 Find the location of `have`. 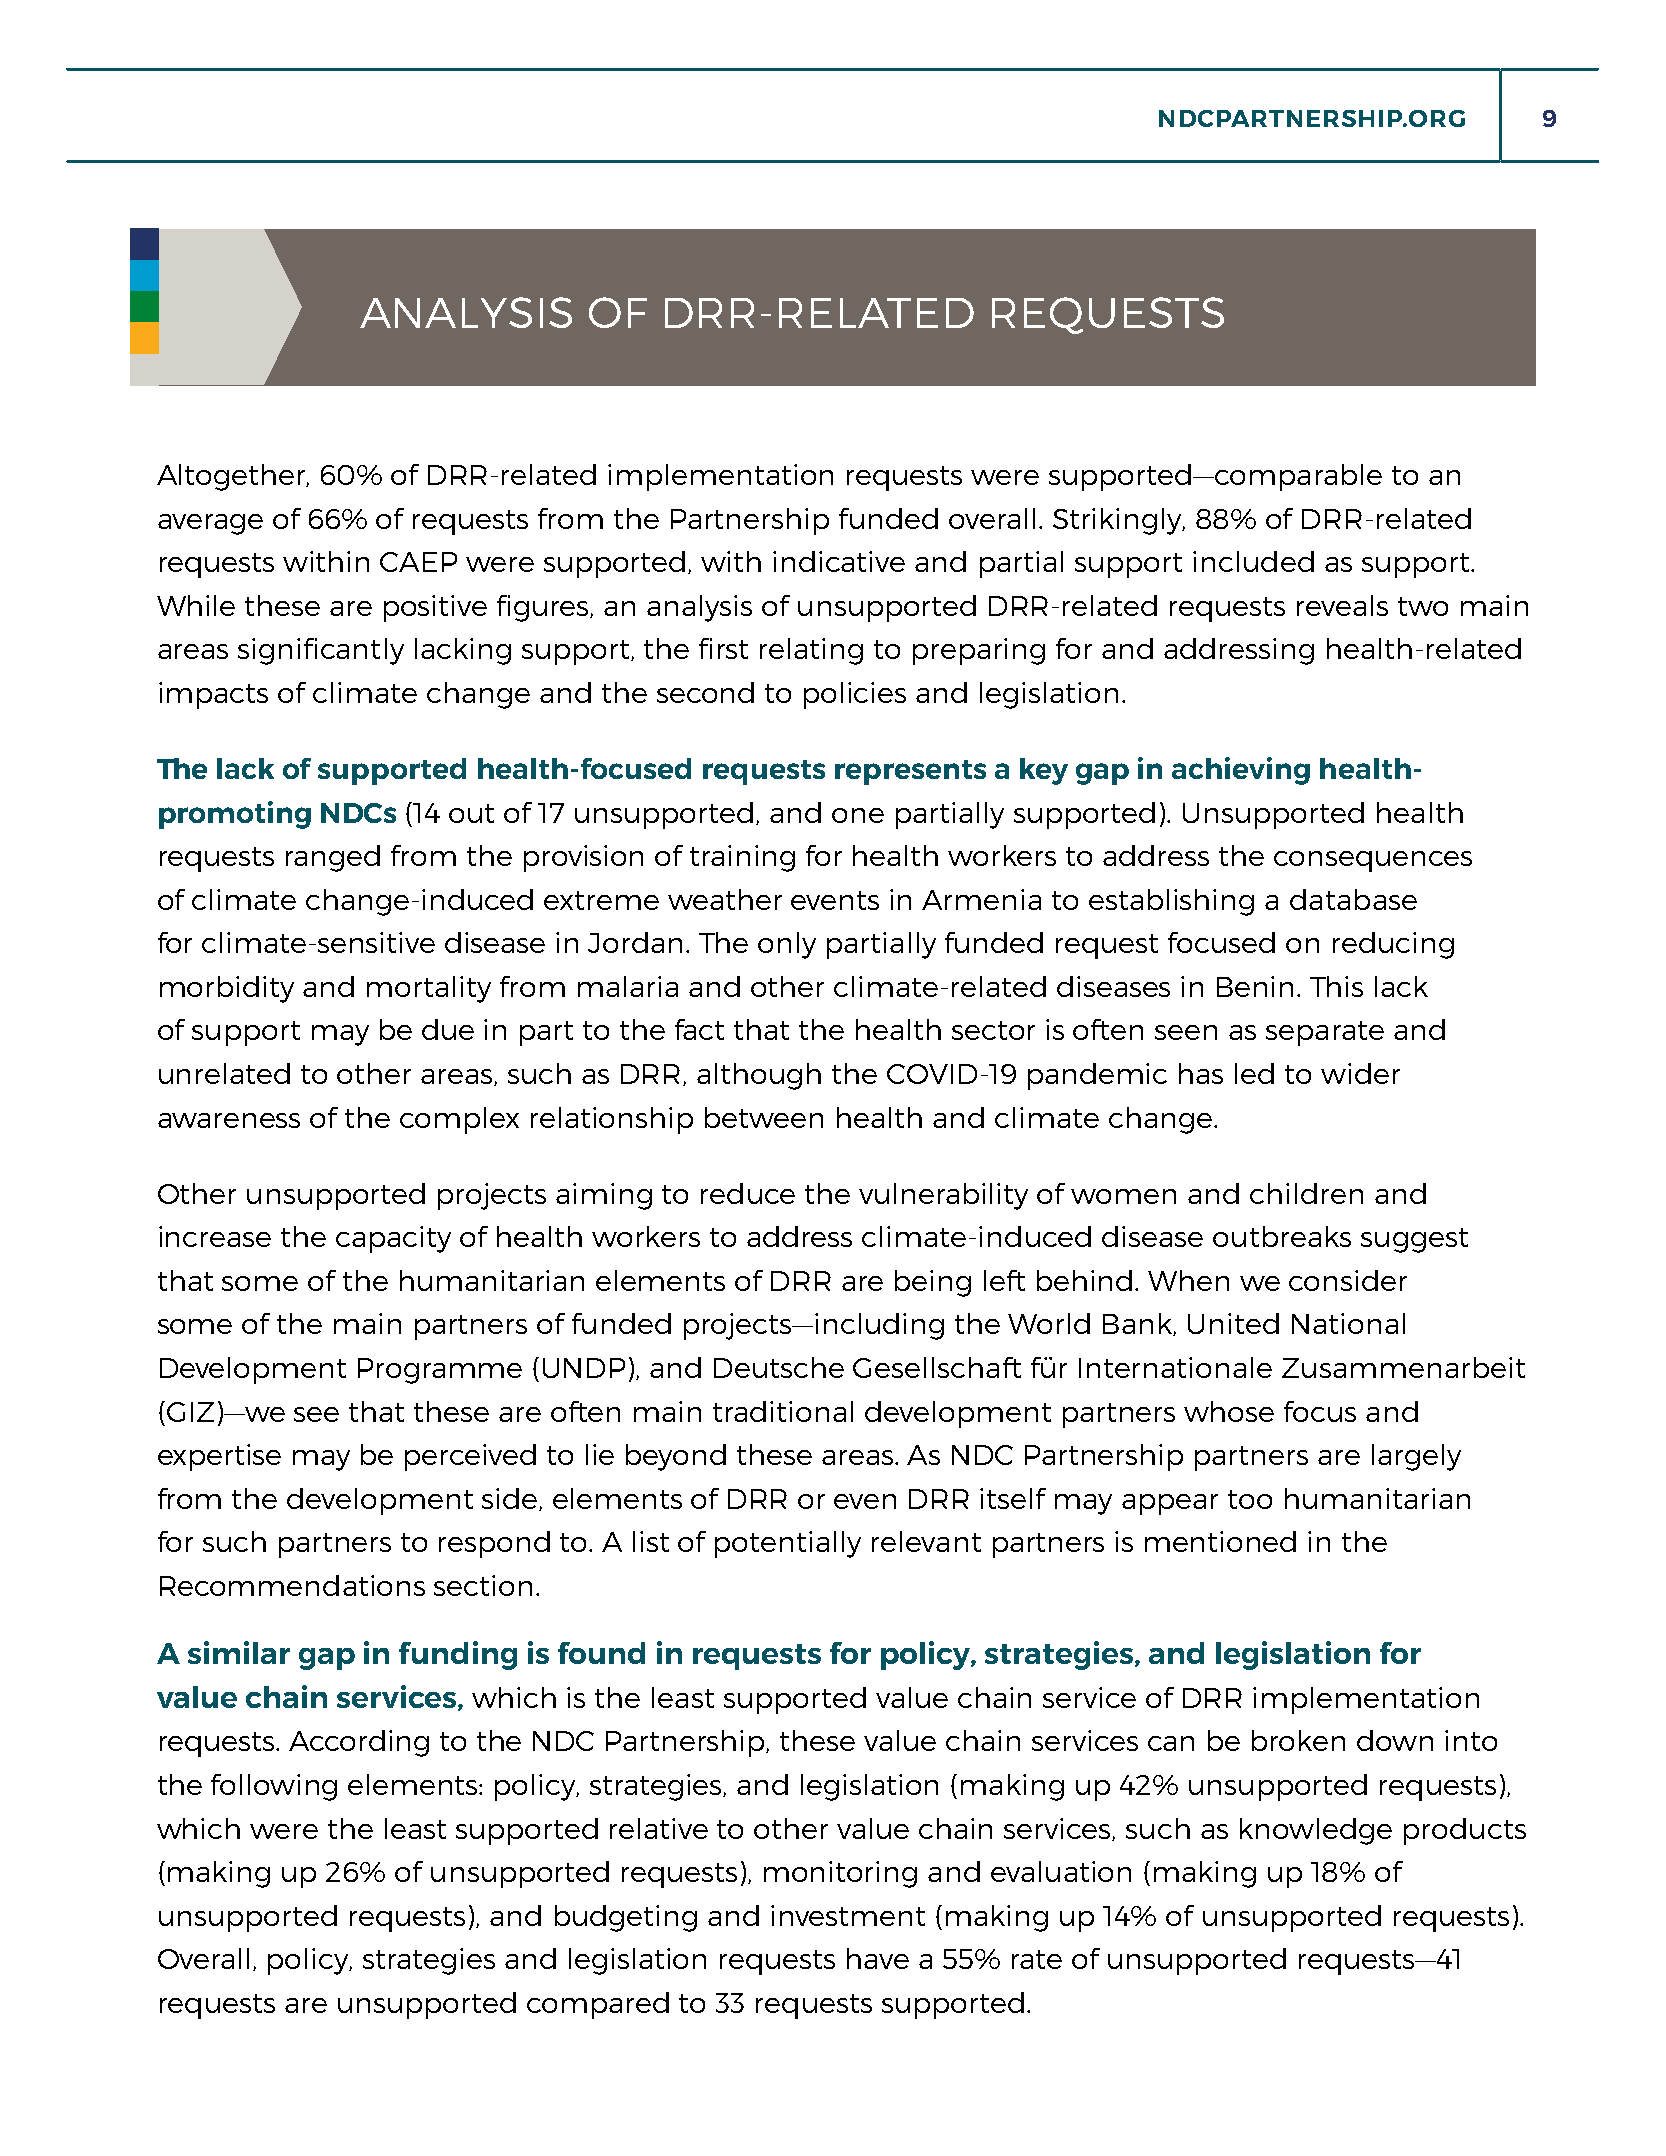

have is located at coordinates (878, 1958).
